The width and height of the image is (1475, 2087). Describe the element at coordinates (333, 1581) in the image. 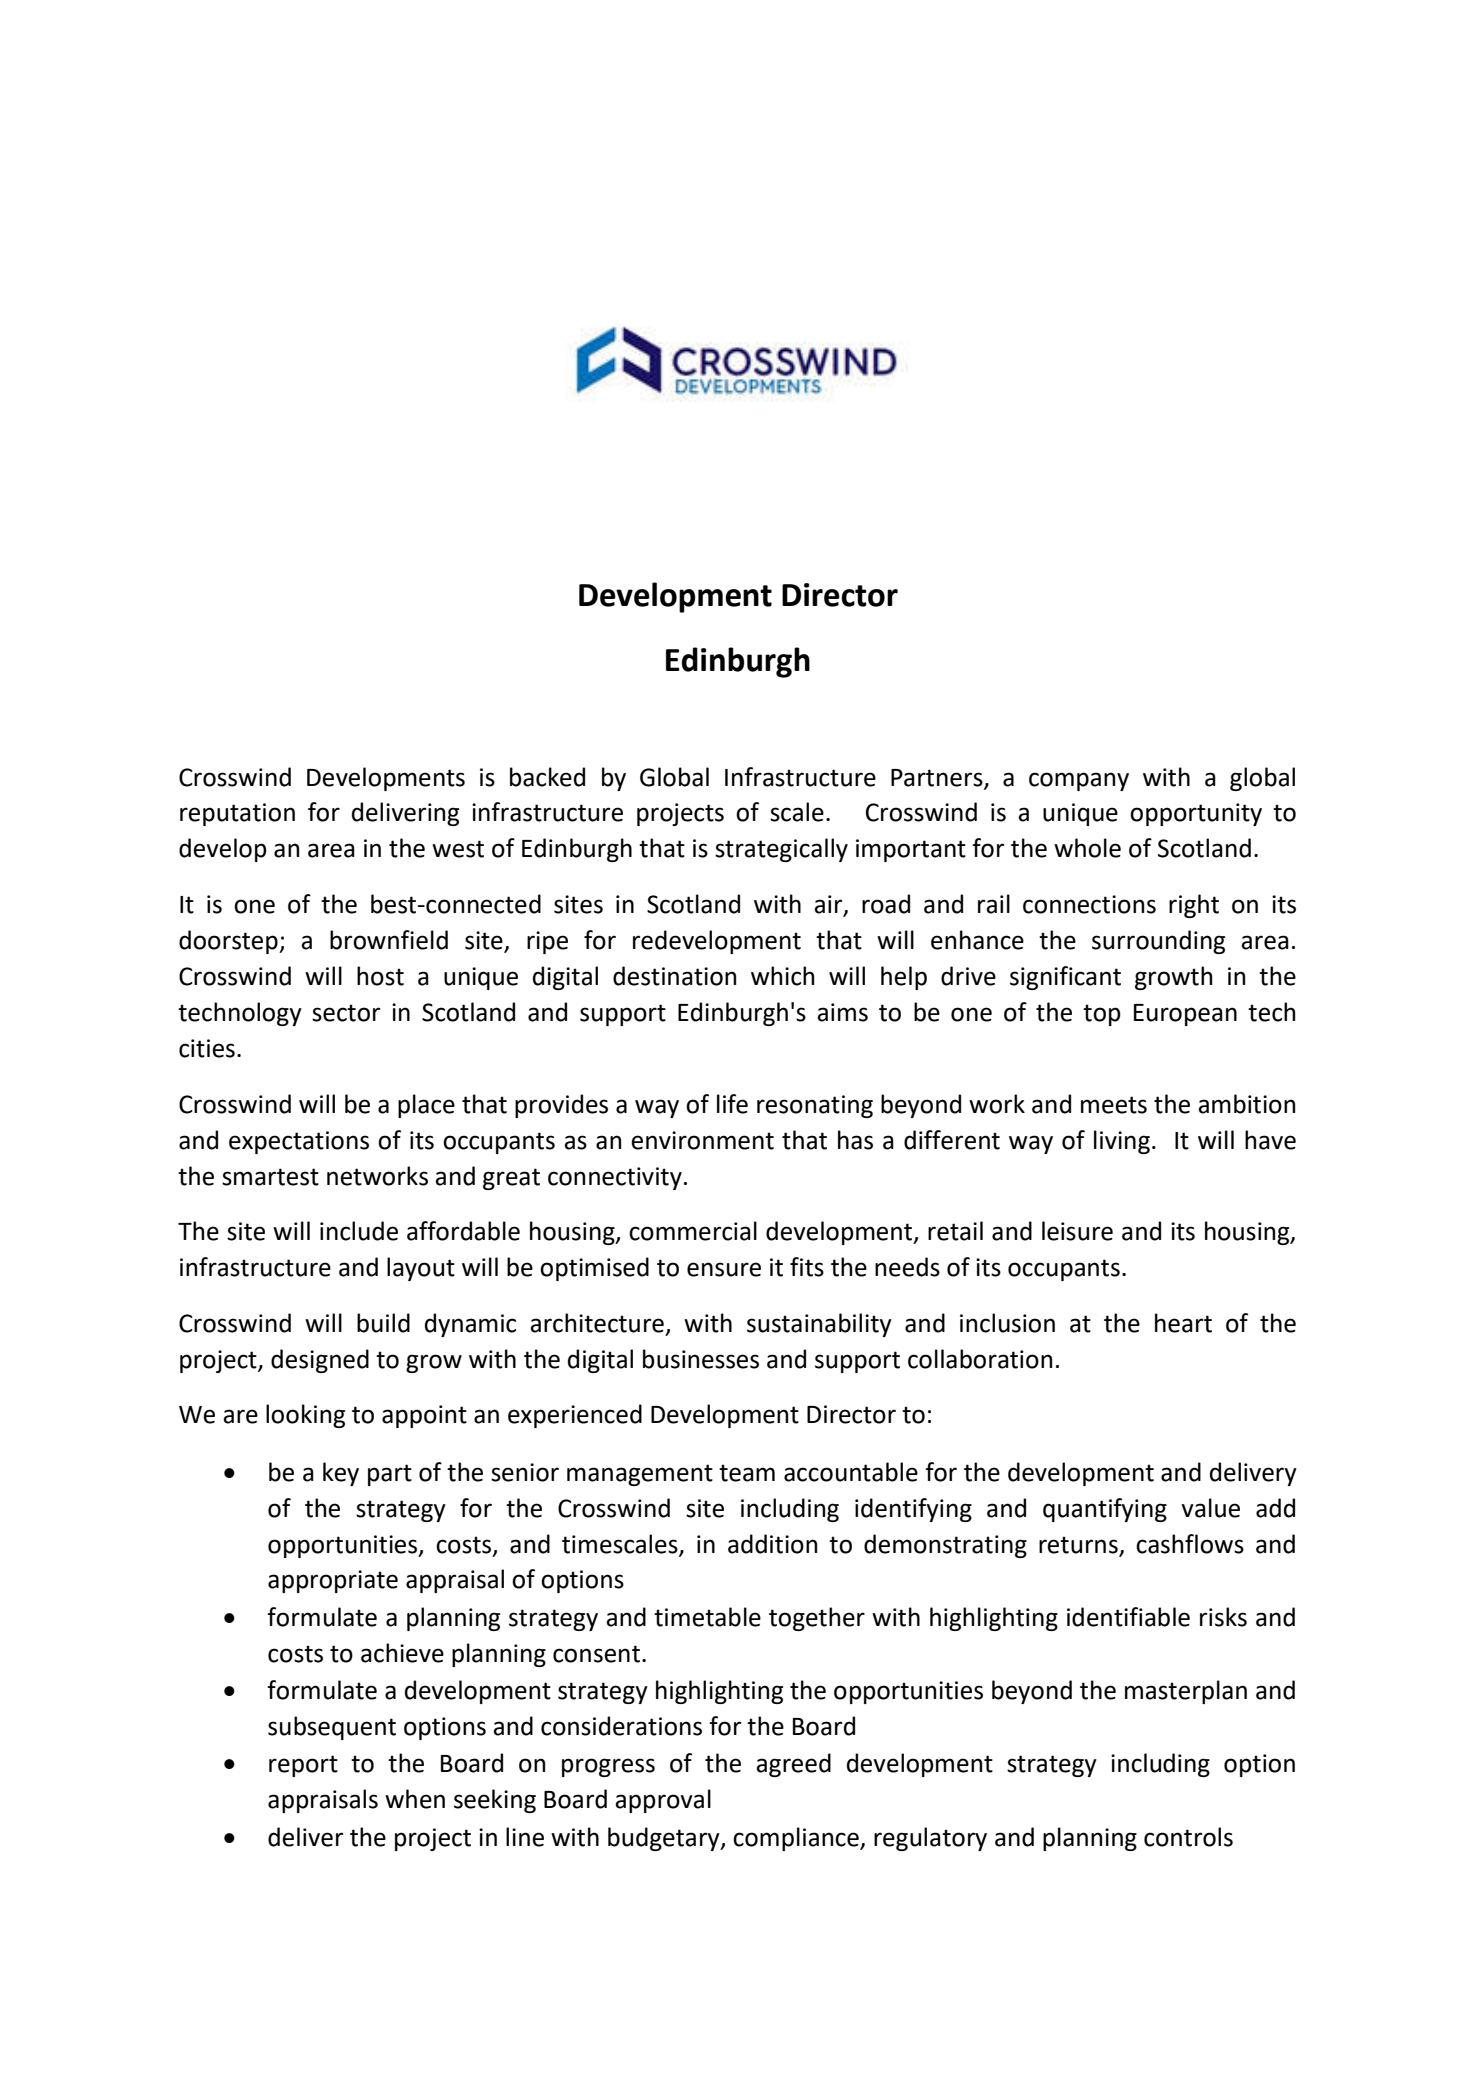

I see `appropriate` at that location.
